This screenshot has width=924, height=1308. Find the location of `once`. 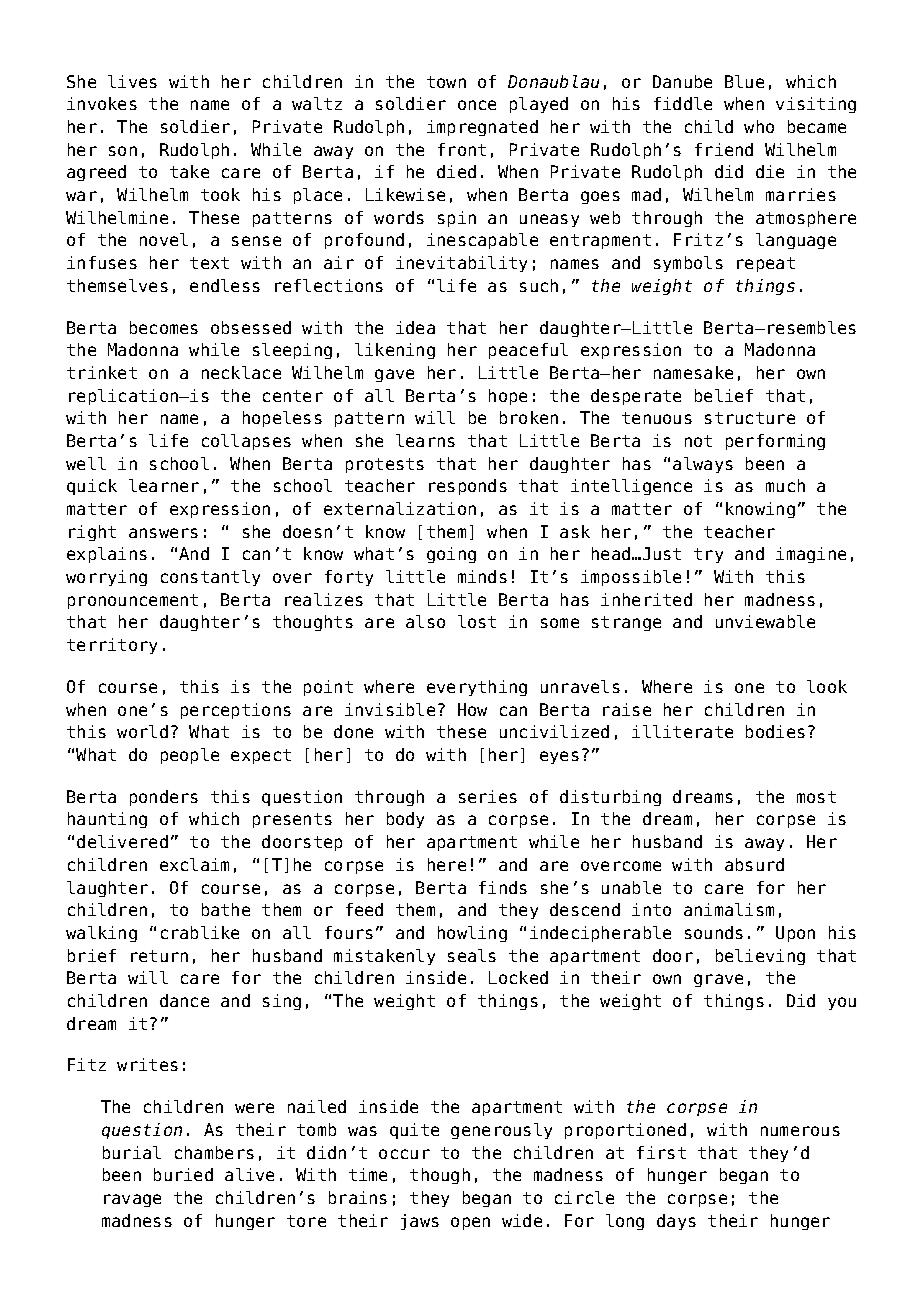

once is located at coordinates (477, 105).
